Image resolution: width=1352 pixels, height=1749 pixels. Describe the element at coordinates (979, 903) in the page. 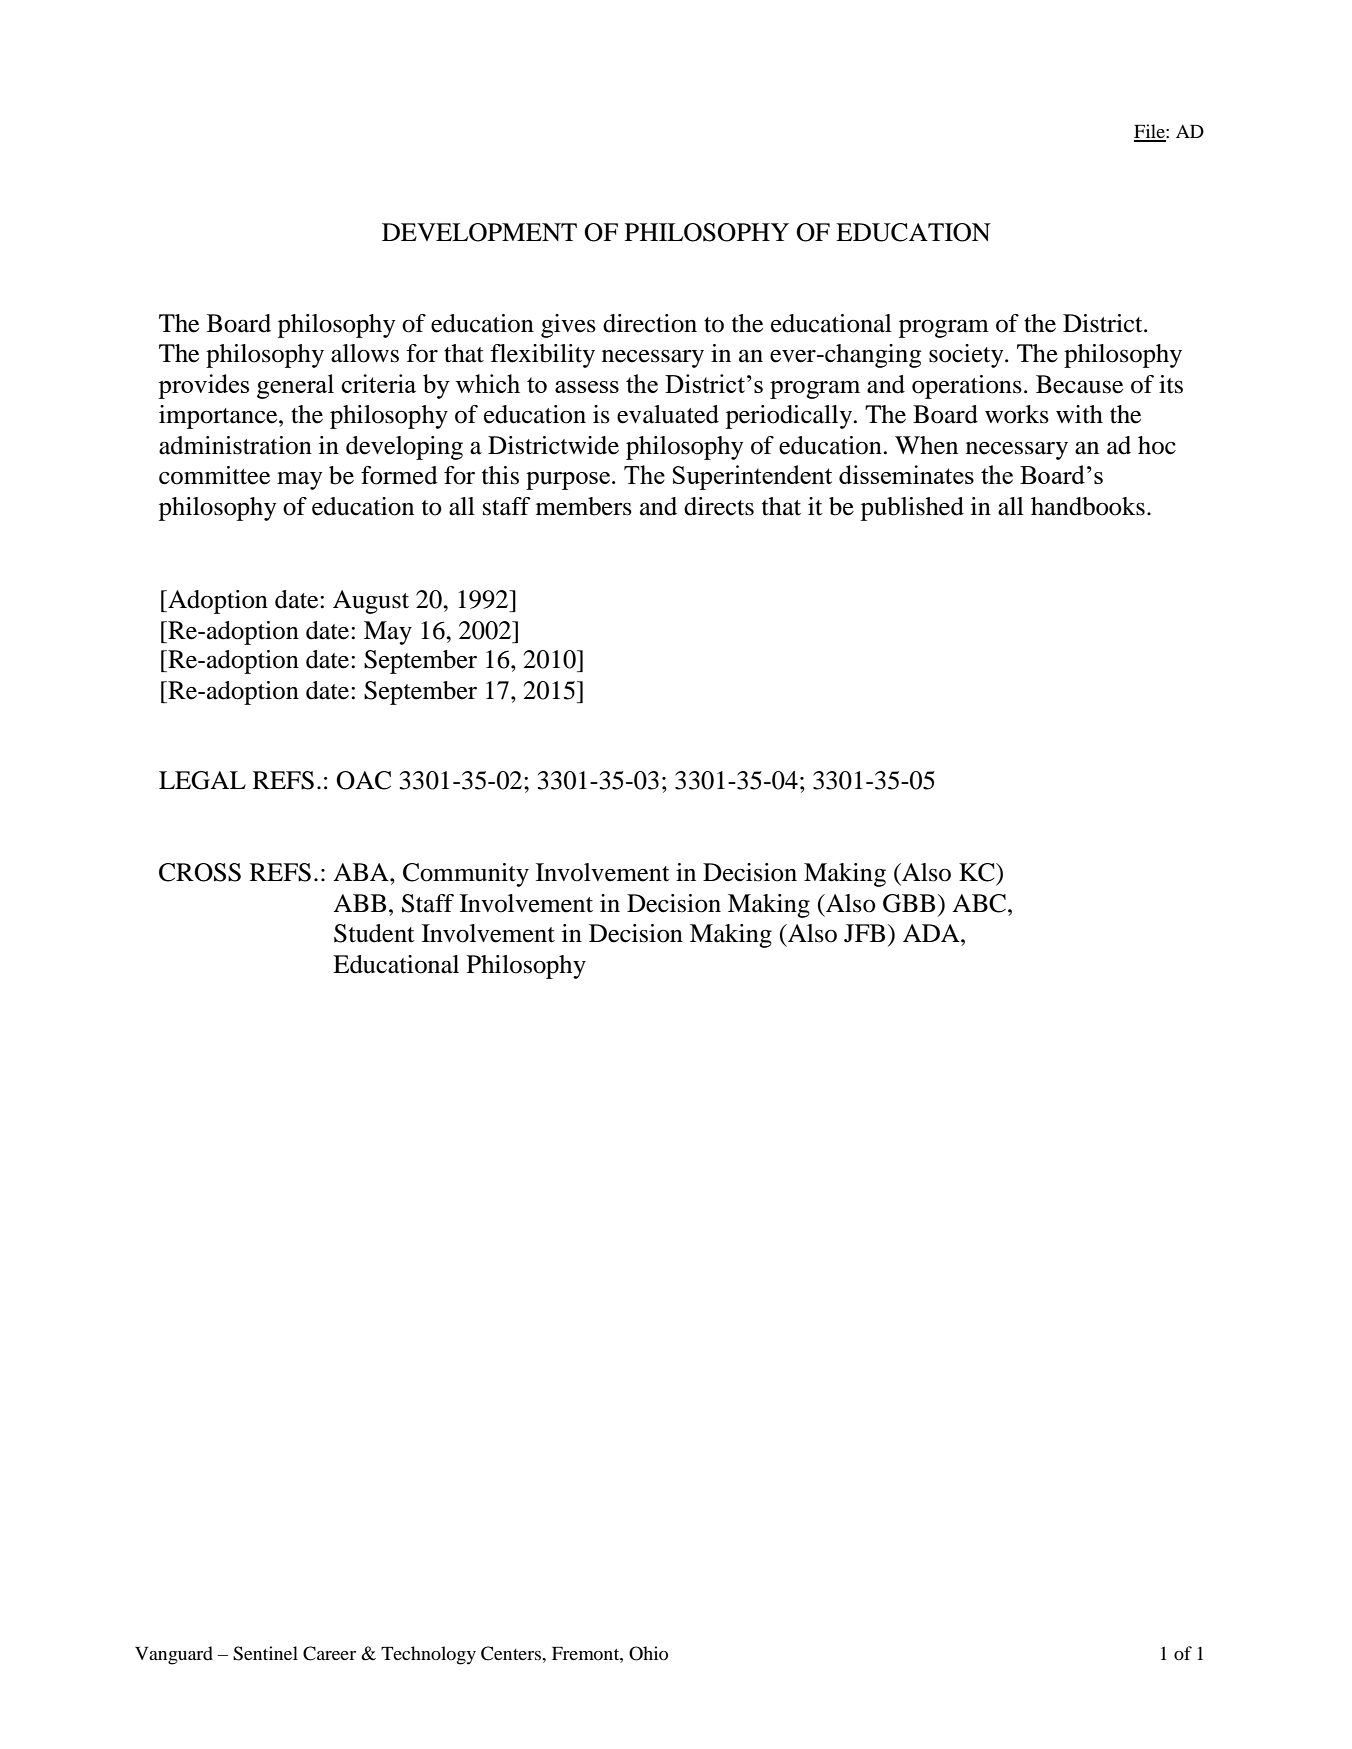

I see `ABC` at that location.
